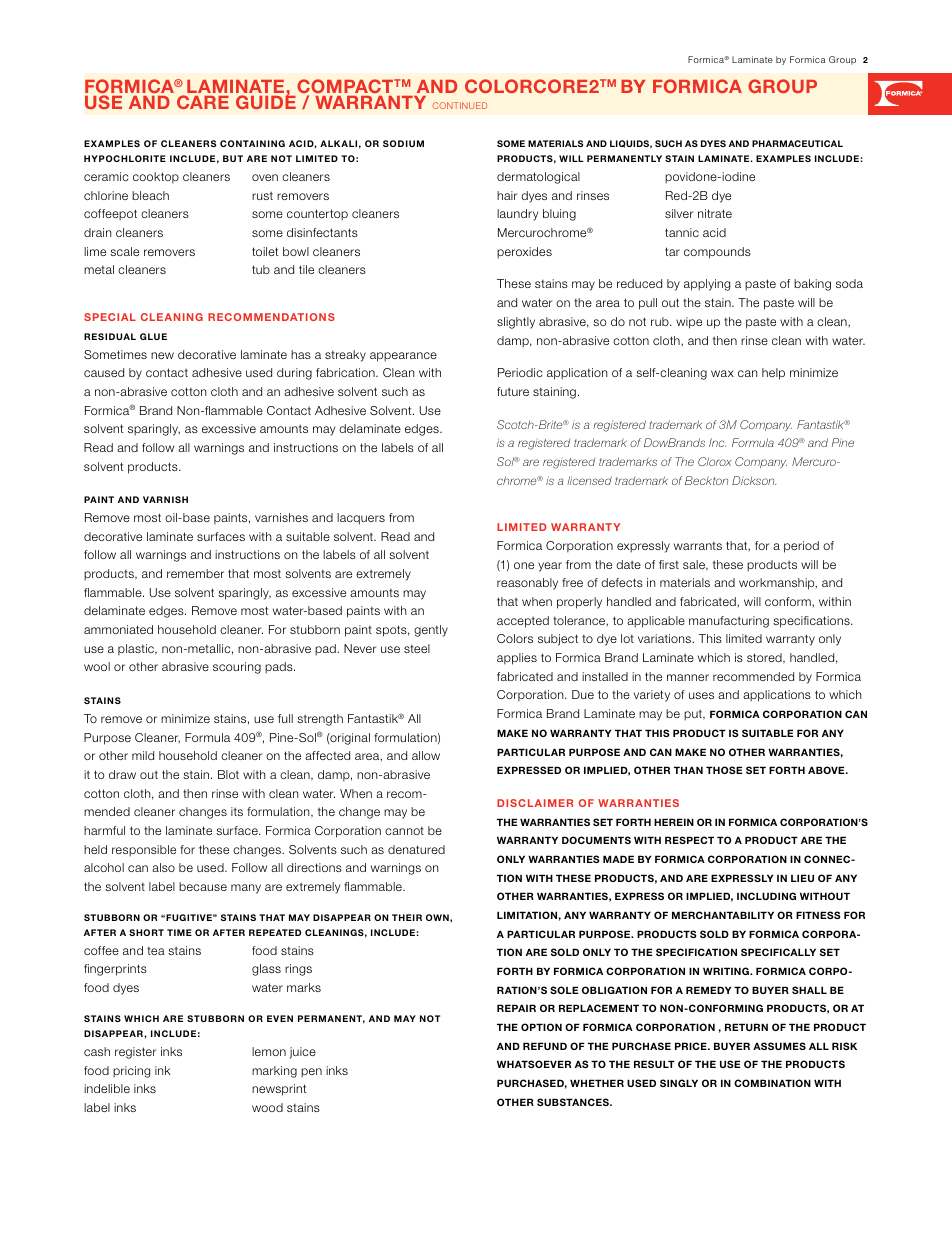 This screenshot has height=1233, width=952. What do you see at coordinates (203, 102) in the screenshot?
I see `Care` at bounding box center [203, 102].
